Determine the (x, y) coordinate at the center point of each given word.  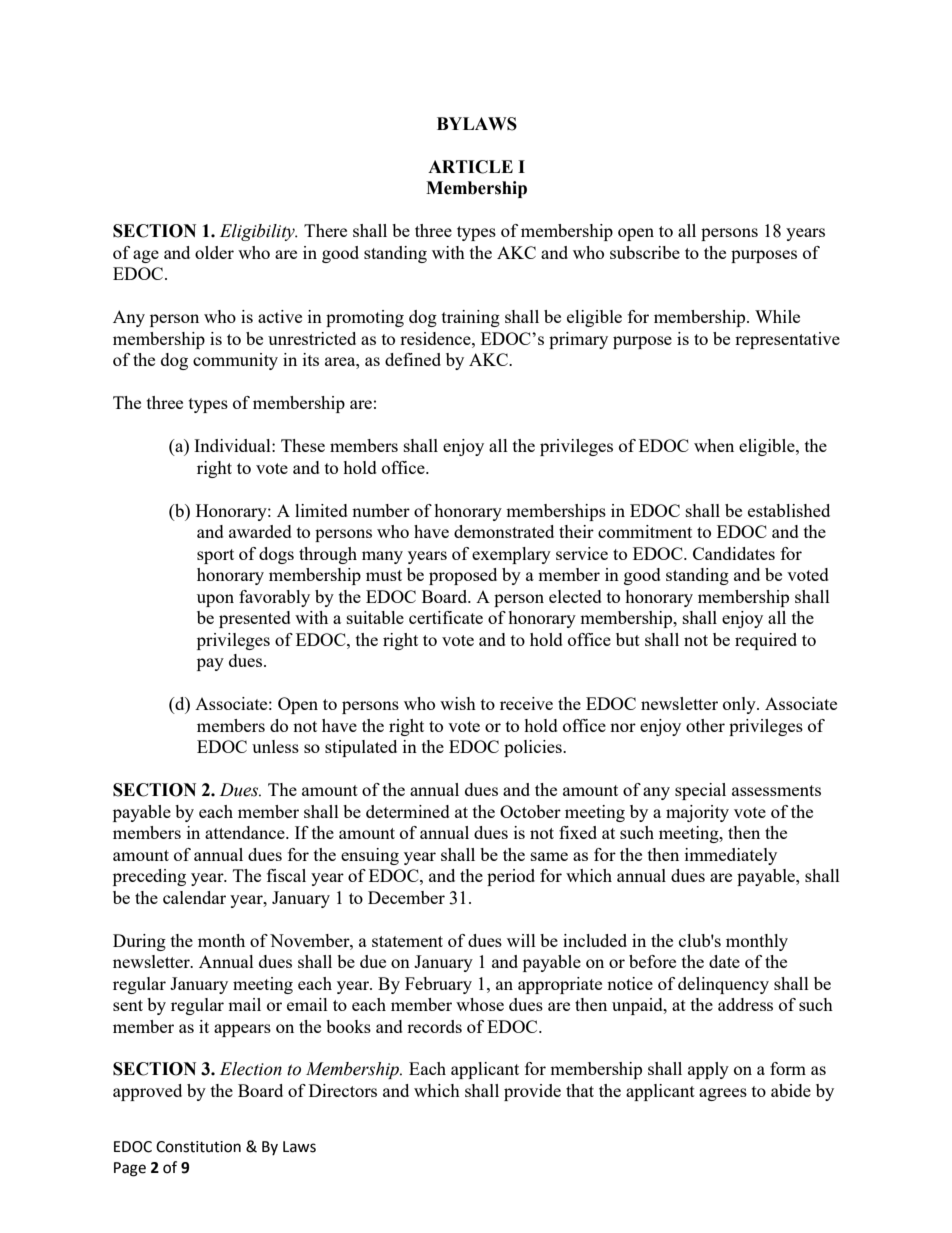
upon (215, 600)
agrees (723, 1094)
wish (458, 703)
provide (532, 1092)
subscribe (645, 252)
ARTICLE (470, 167)
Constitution (198, 1147)
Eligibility (258, 232)
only (740, 705)
